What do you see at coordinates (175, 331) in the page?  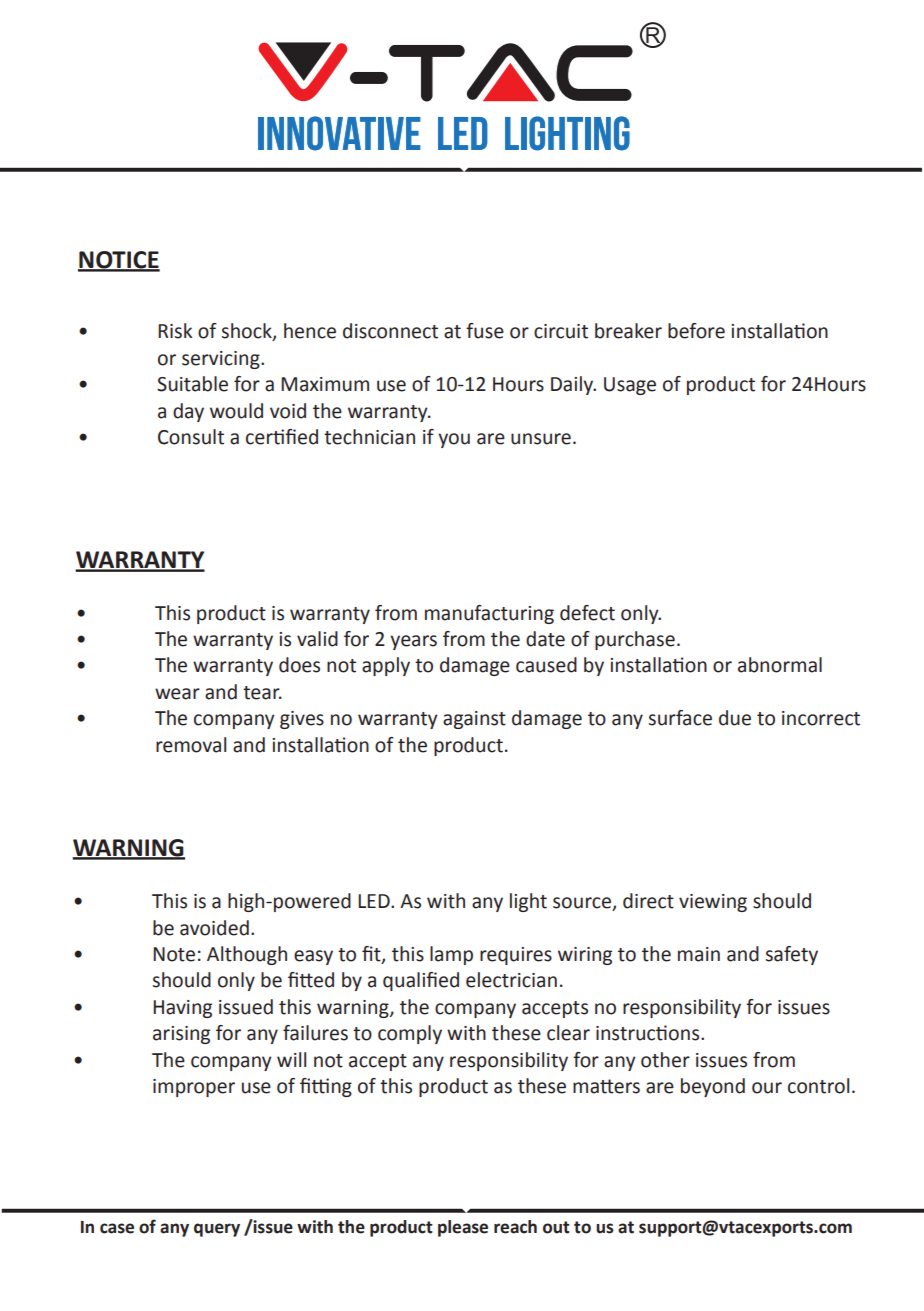 I see `Risk` at bounding box center [175, 331].
